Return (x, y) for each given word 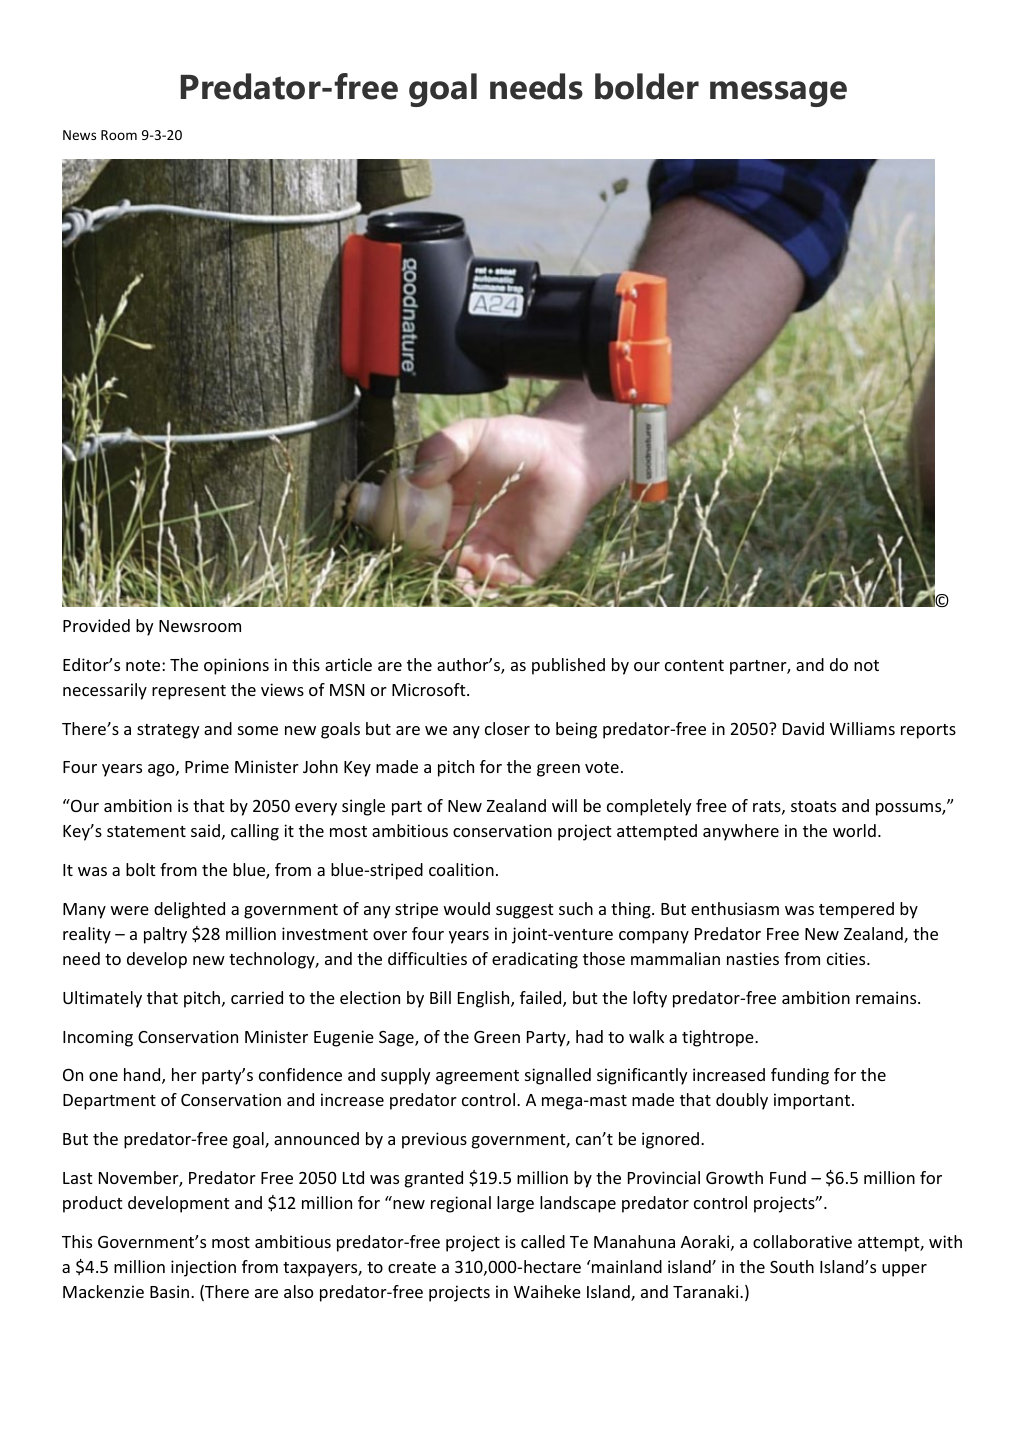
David (803, 728)
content (694, 665)
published (568, 666)
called (543, 1241)
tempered (856, 910)
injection (203, 1268)
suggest (525, 911)
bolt (141, 869)
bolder (647, 86)
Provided (96, 625)
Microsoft (430, 689)
